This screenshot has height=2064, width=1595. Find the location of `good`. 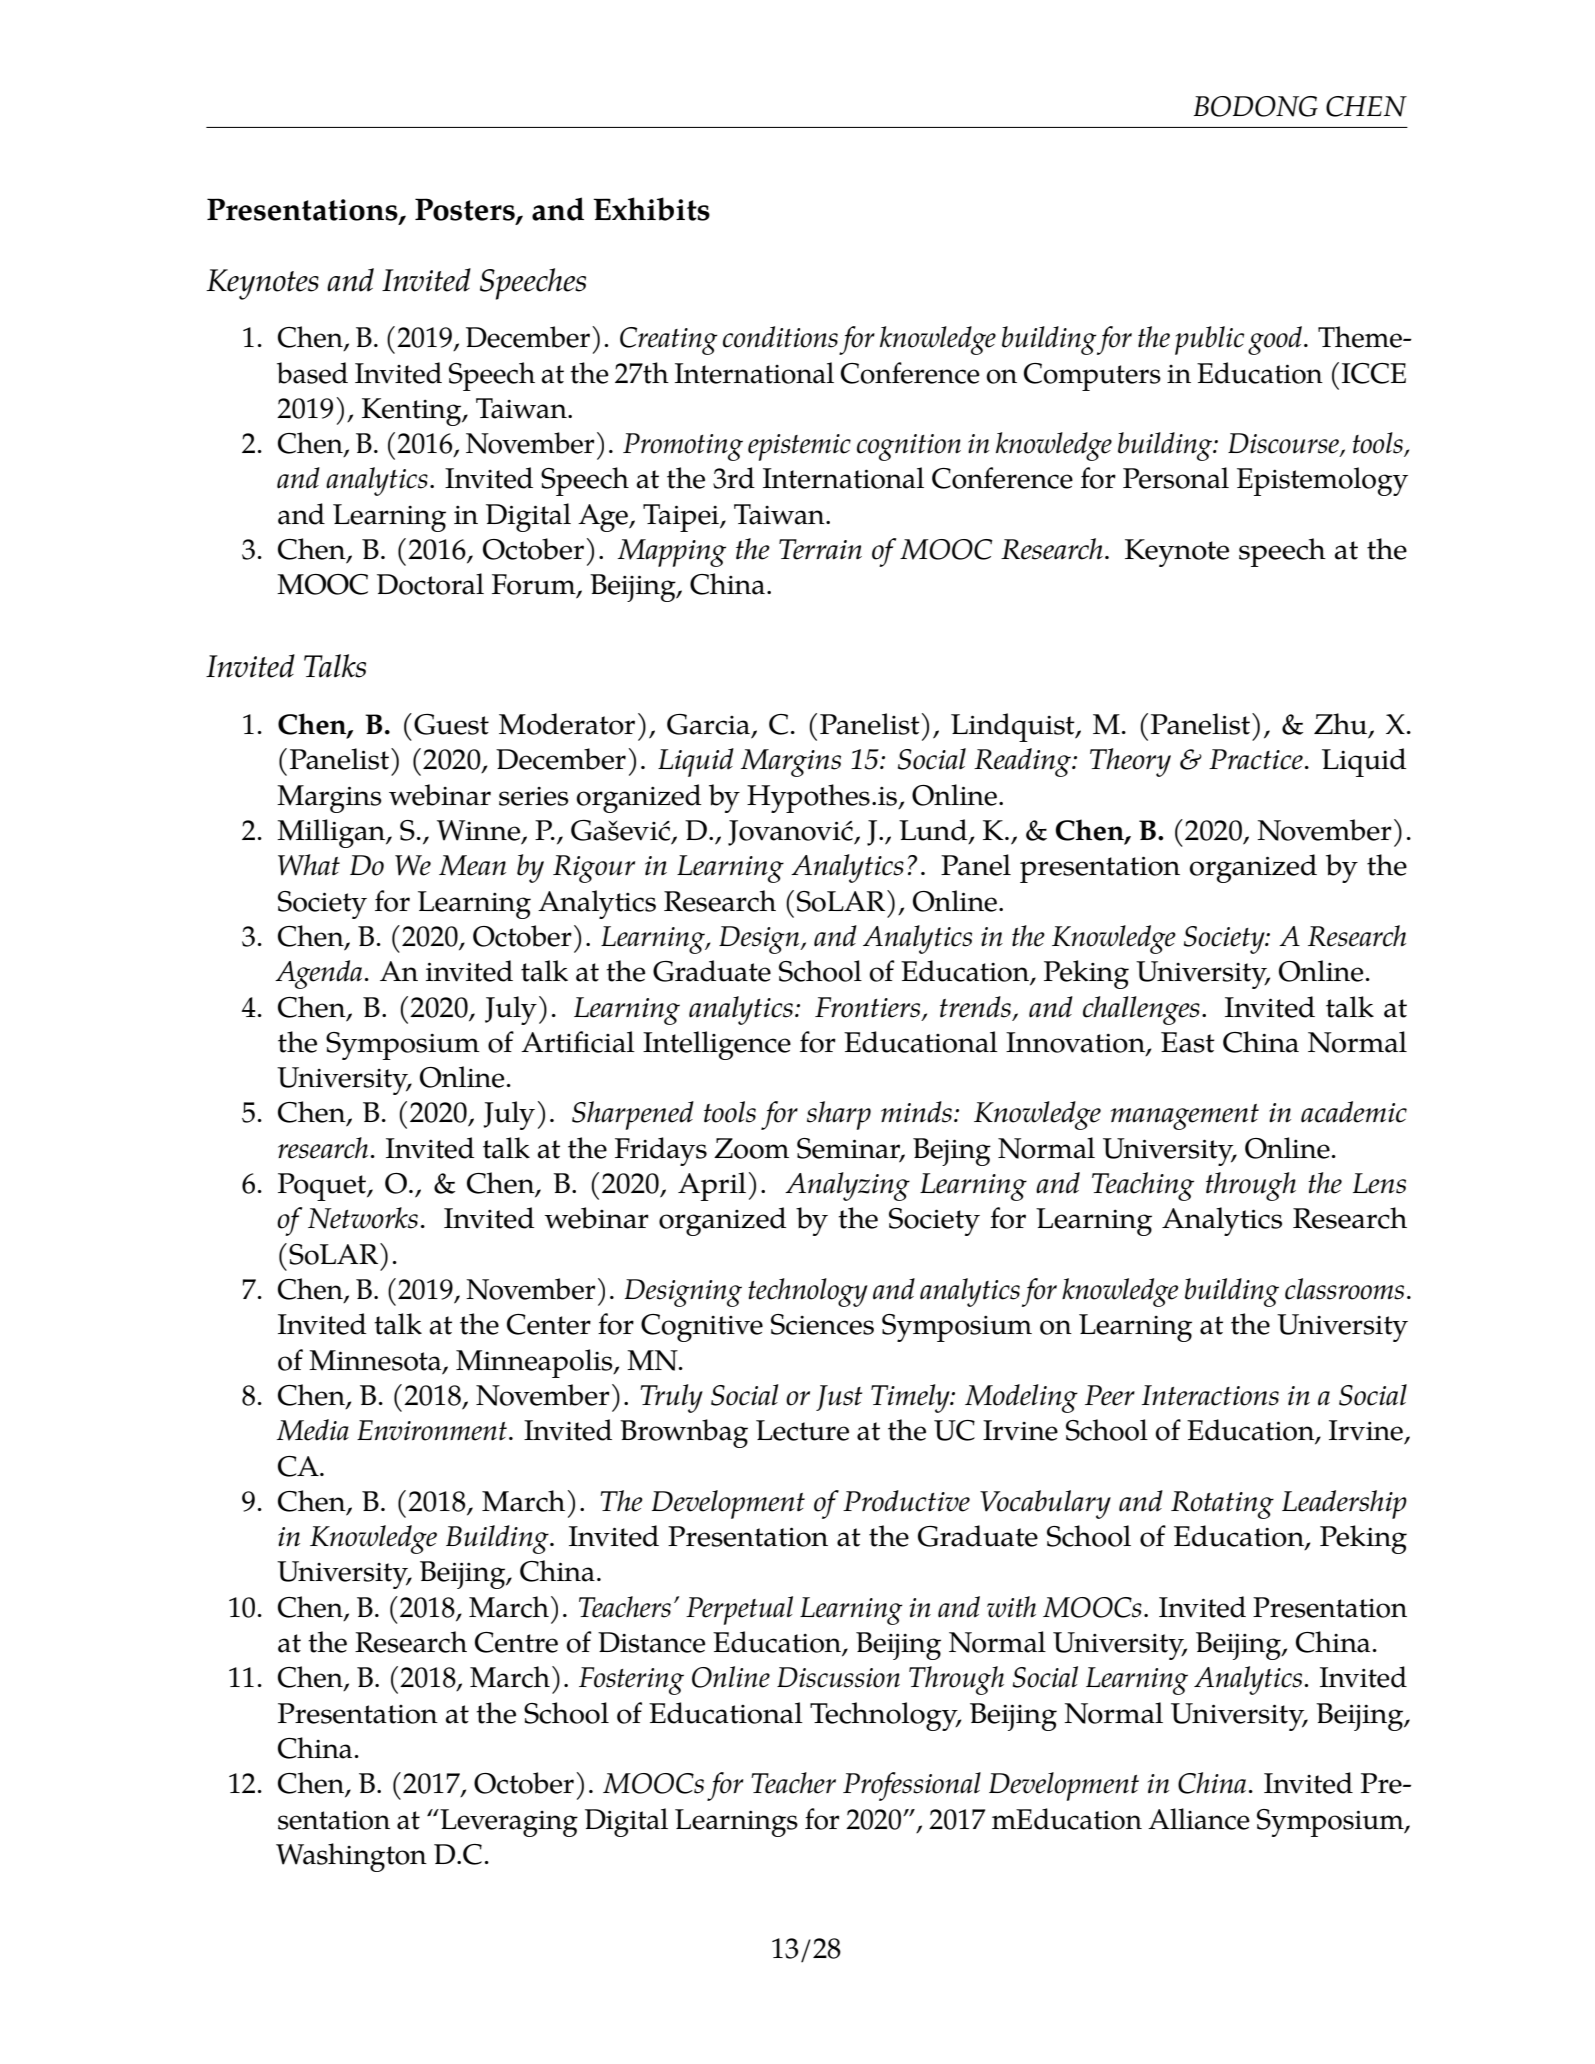

good is located at coordinates (1275, 340).
